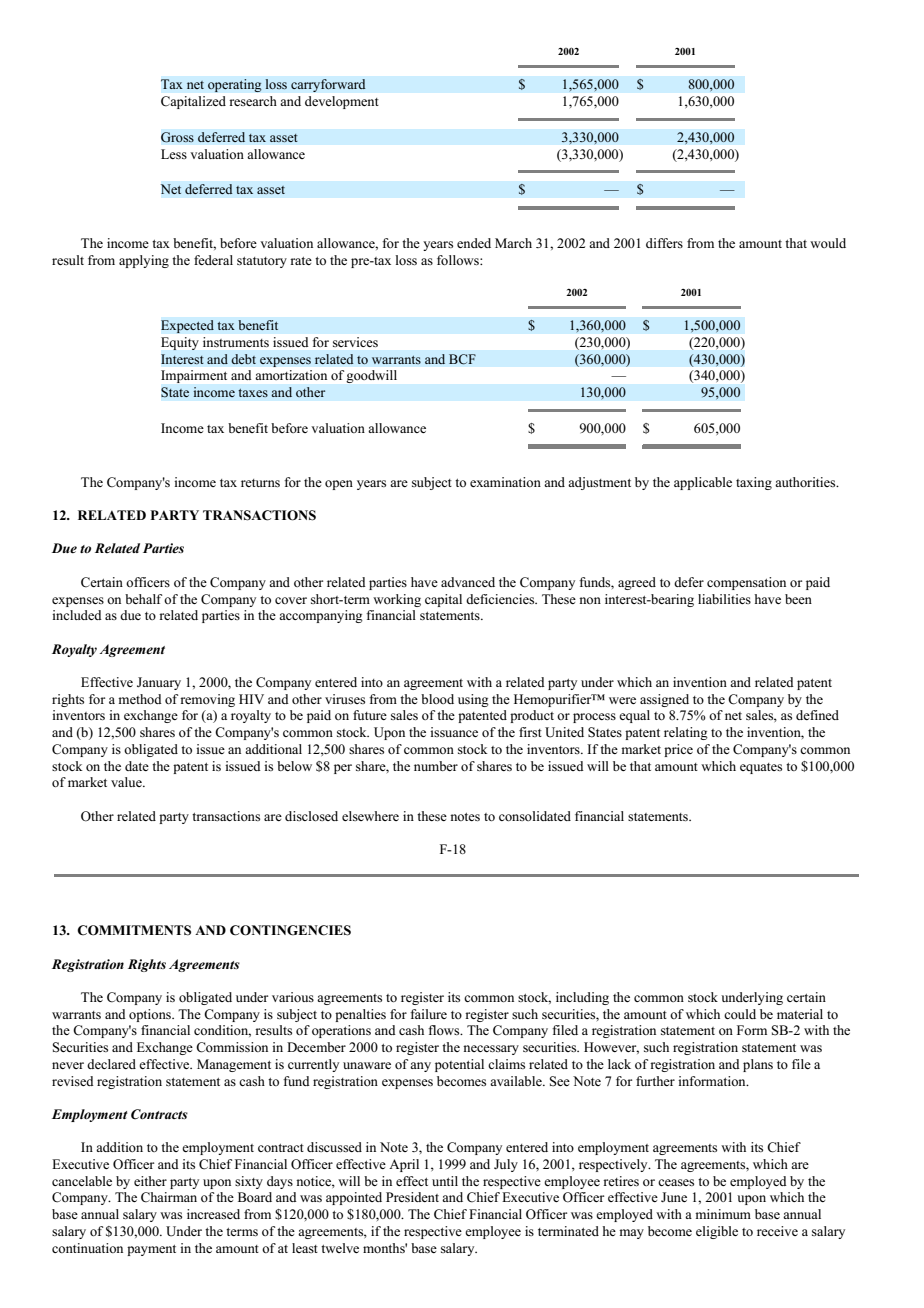 Image resolution: width=924 pixels, height=1308 pixels. I want to click on President, so click(412, 1197).
